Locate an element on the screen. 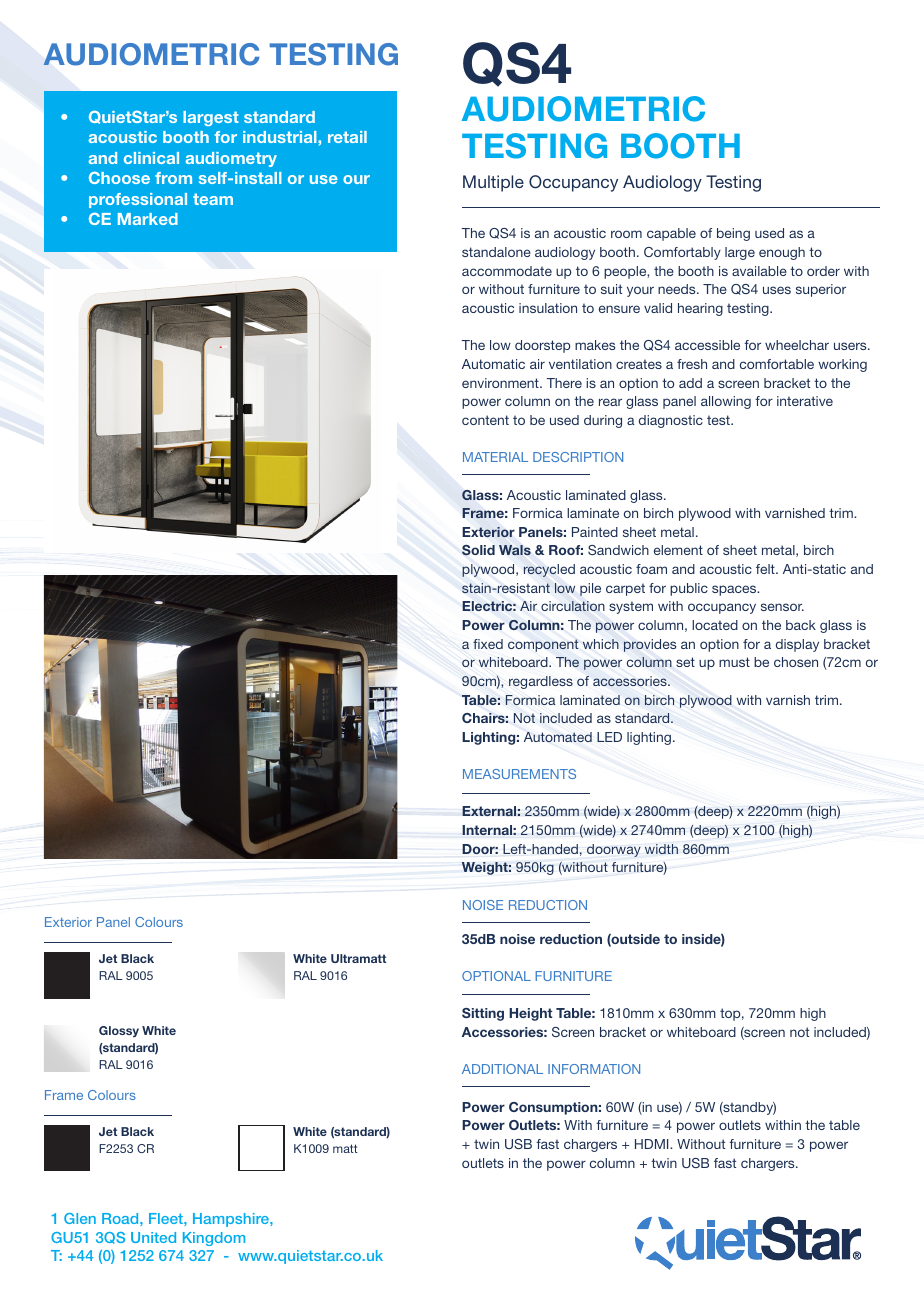 This screenshot has height=1308, width=924. being is located at coordinates (733, 234).
